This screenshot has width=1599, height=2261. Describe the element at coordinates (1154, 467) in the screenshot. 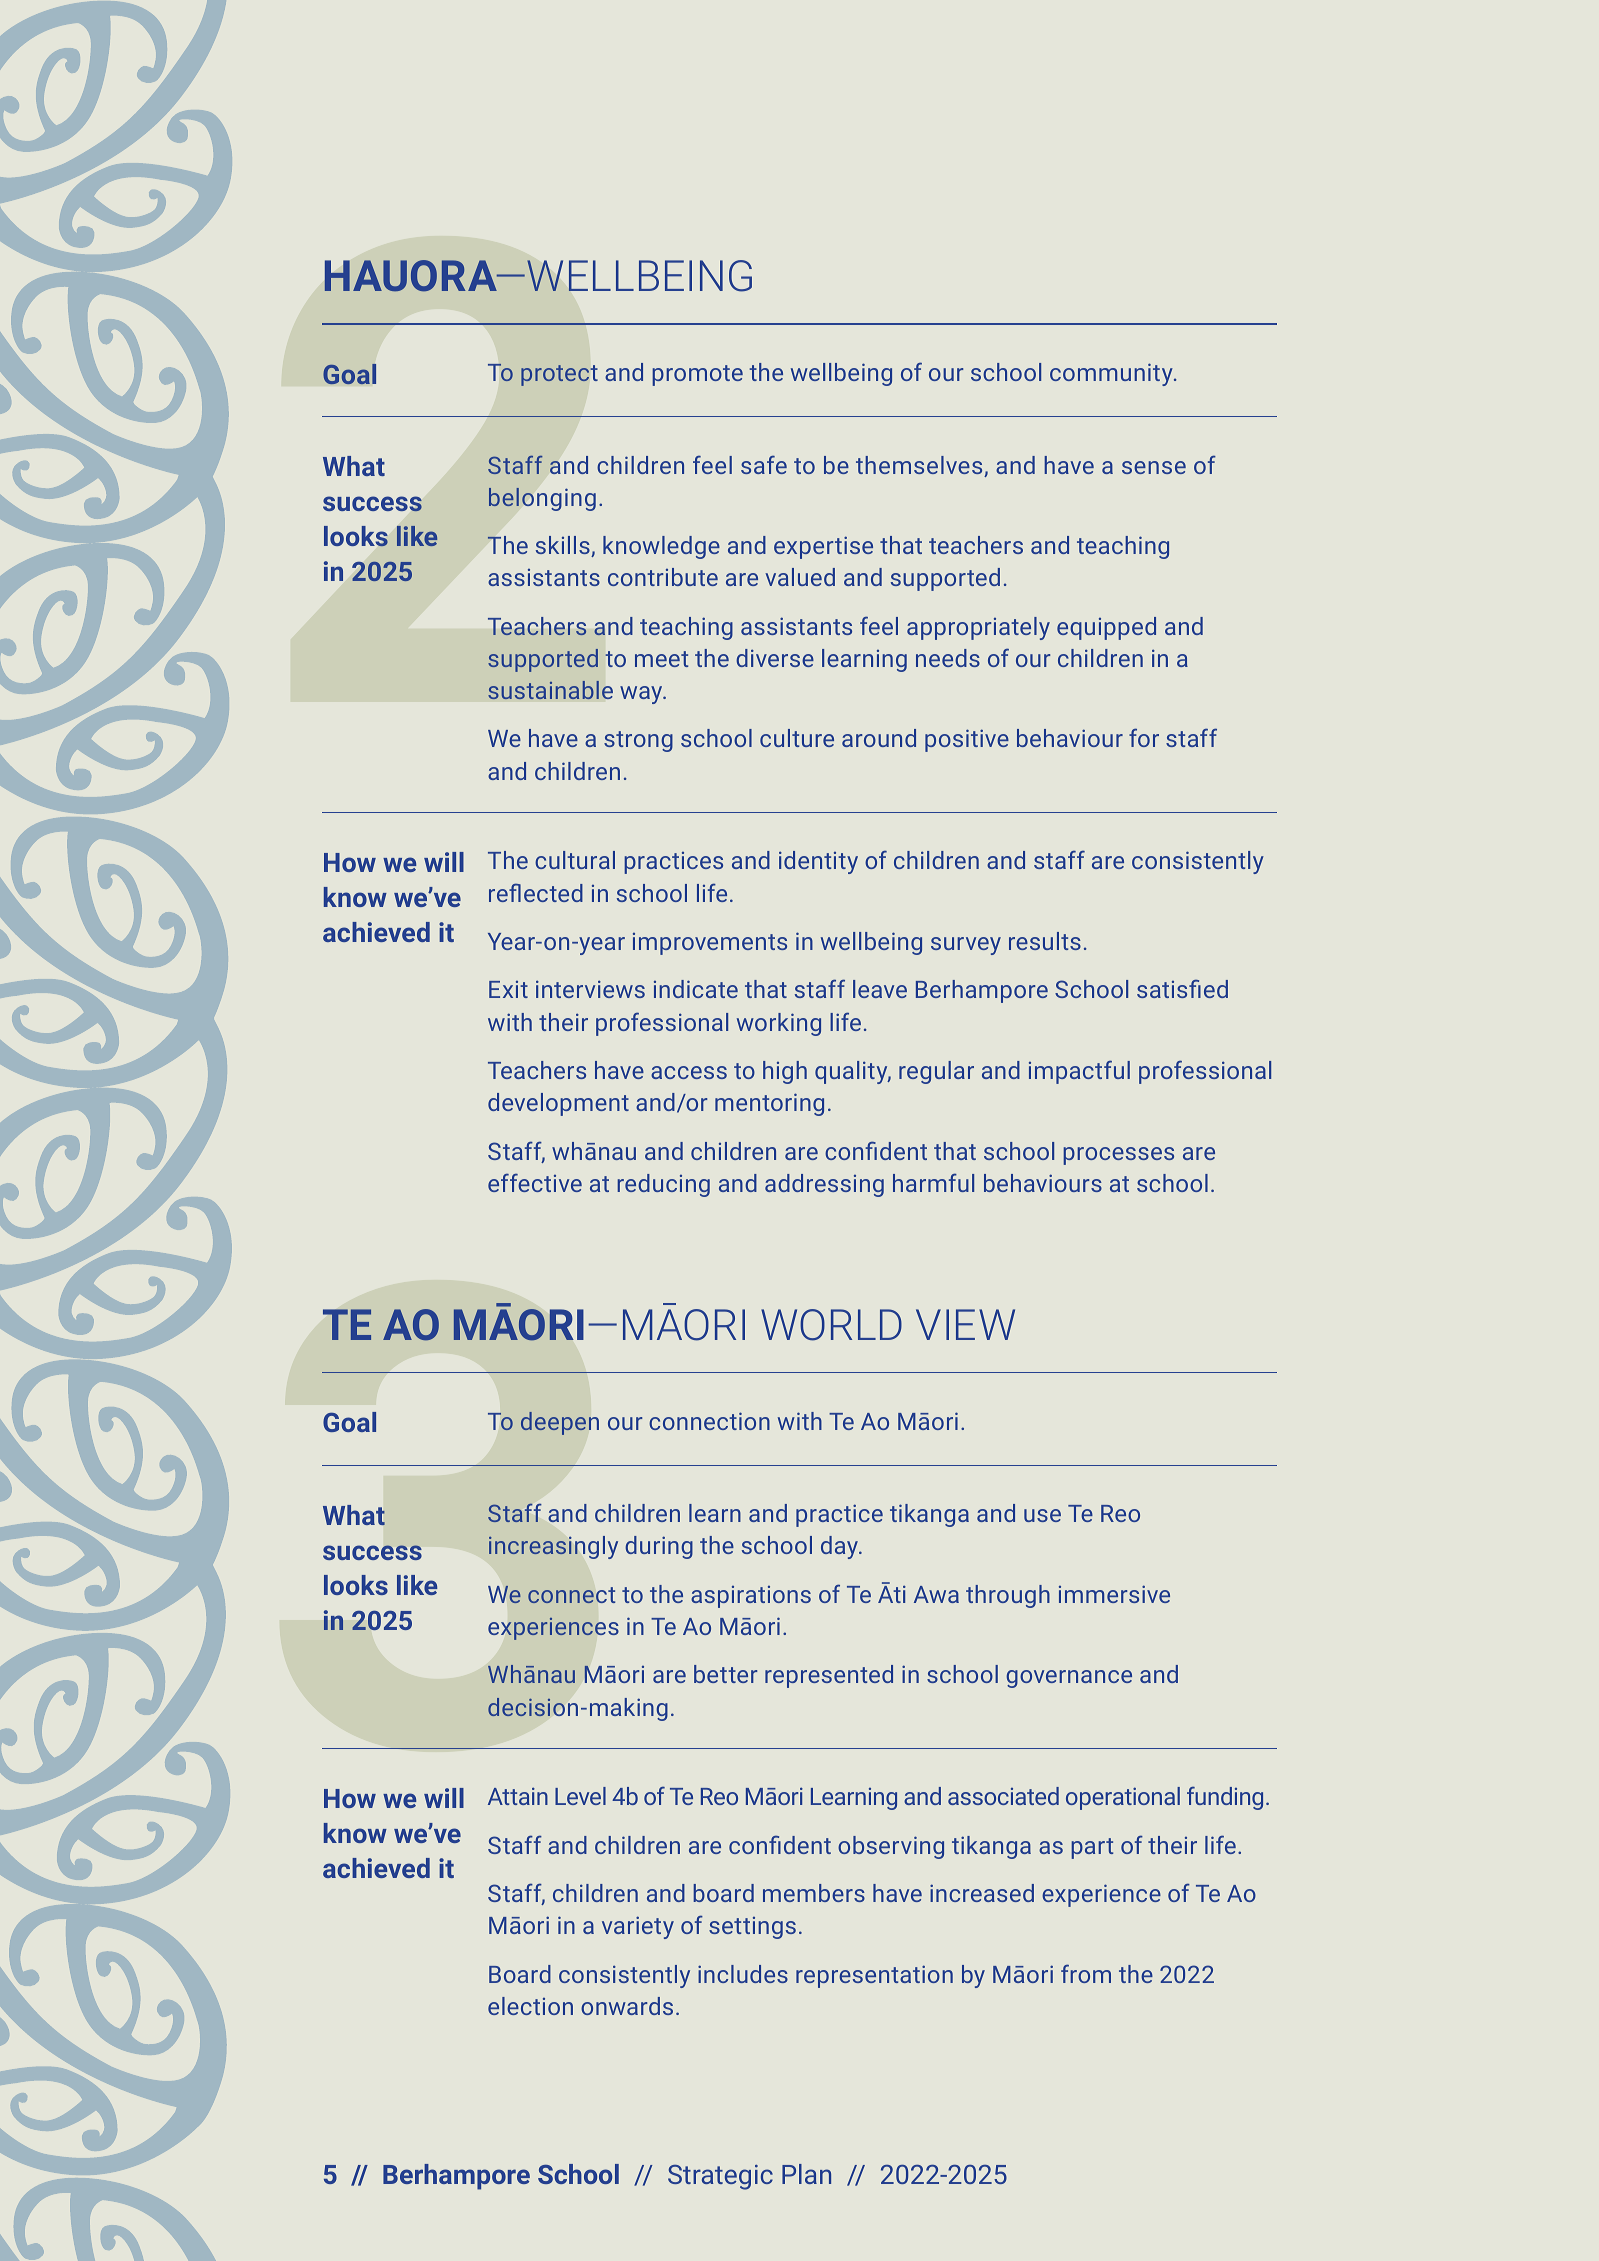

I see `sense` at that location.
